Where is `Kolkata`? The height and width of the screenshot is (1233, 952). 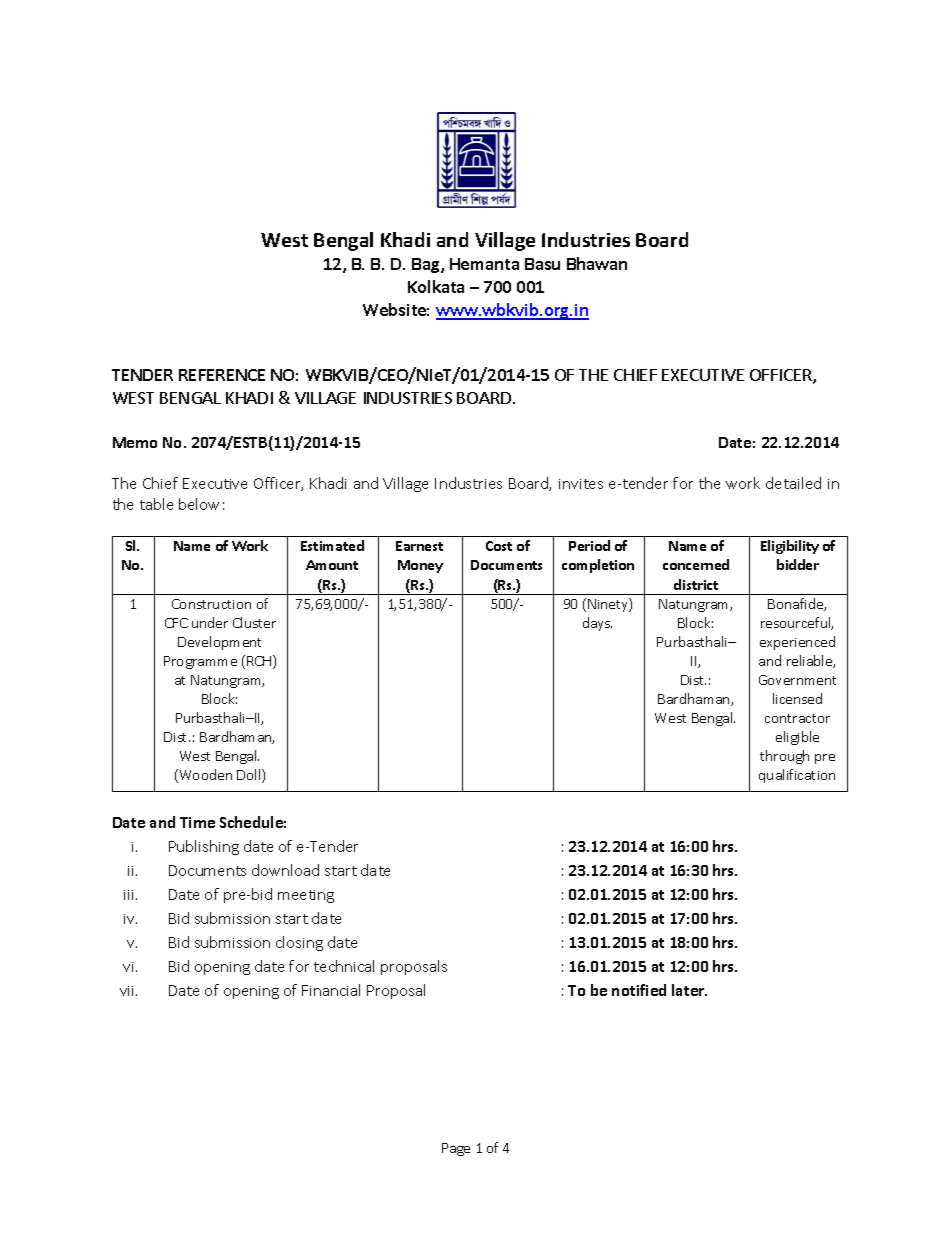
Kolkata is located at coordinates (436, 286).
